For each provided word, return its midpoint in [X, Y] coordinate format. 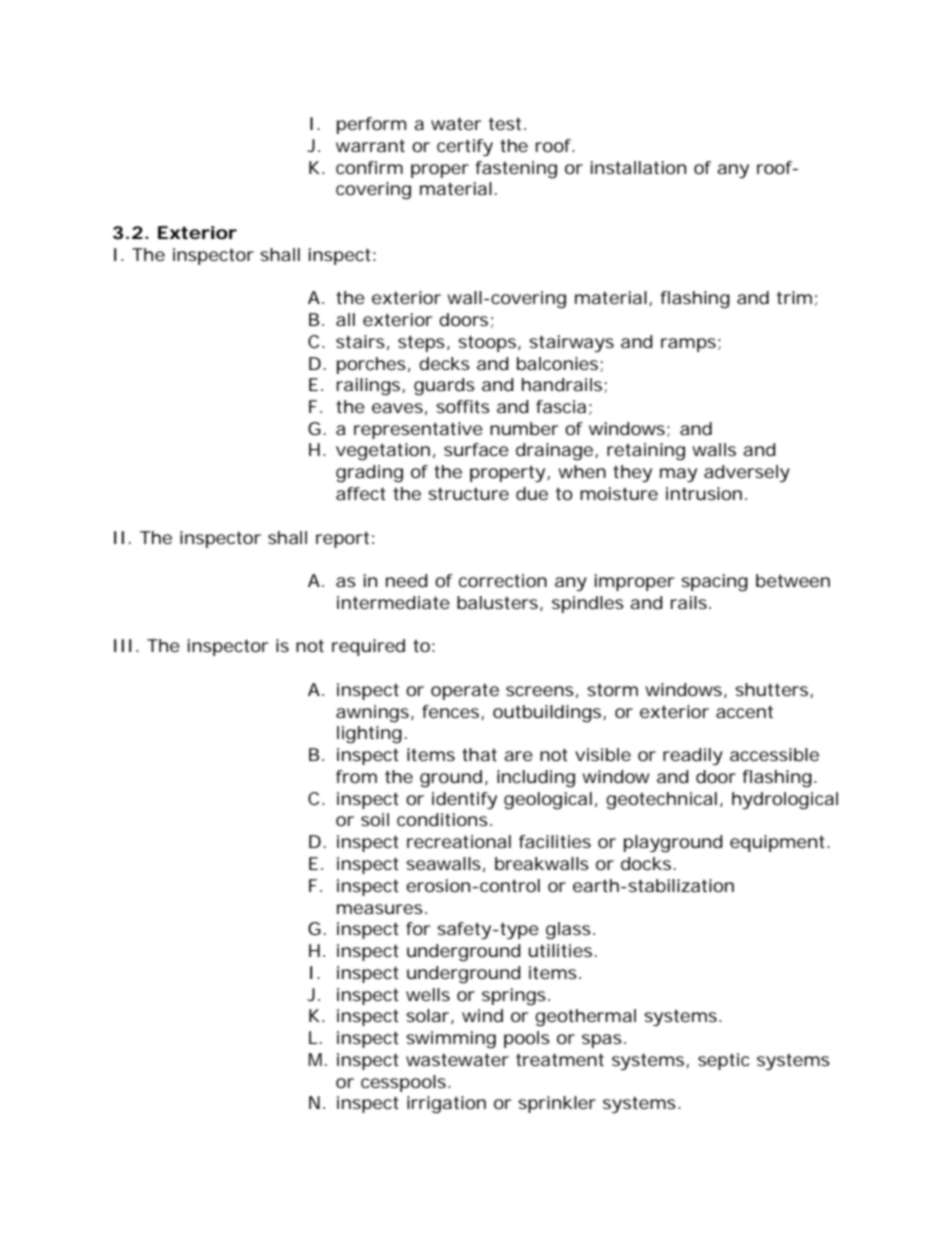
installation [638, 167]
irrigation [446, 1105]
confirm [369, 167]
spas [604, 1041]
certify [465, 147]
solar [430, 1016]
